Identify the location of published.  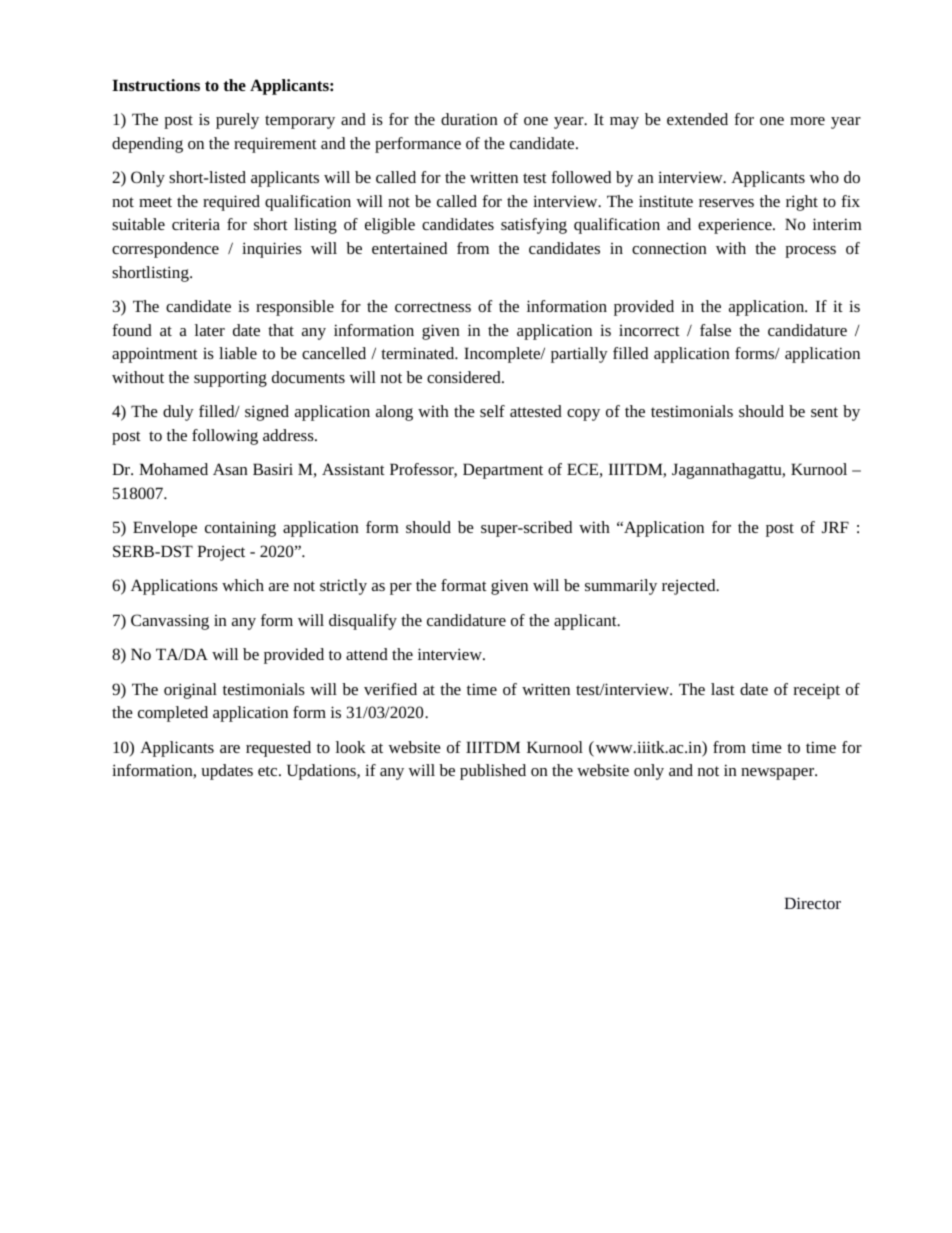
(493, 772).
